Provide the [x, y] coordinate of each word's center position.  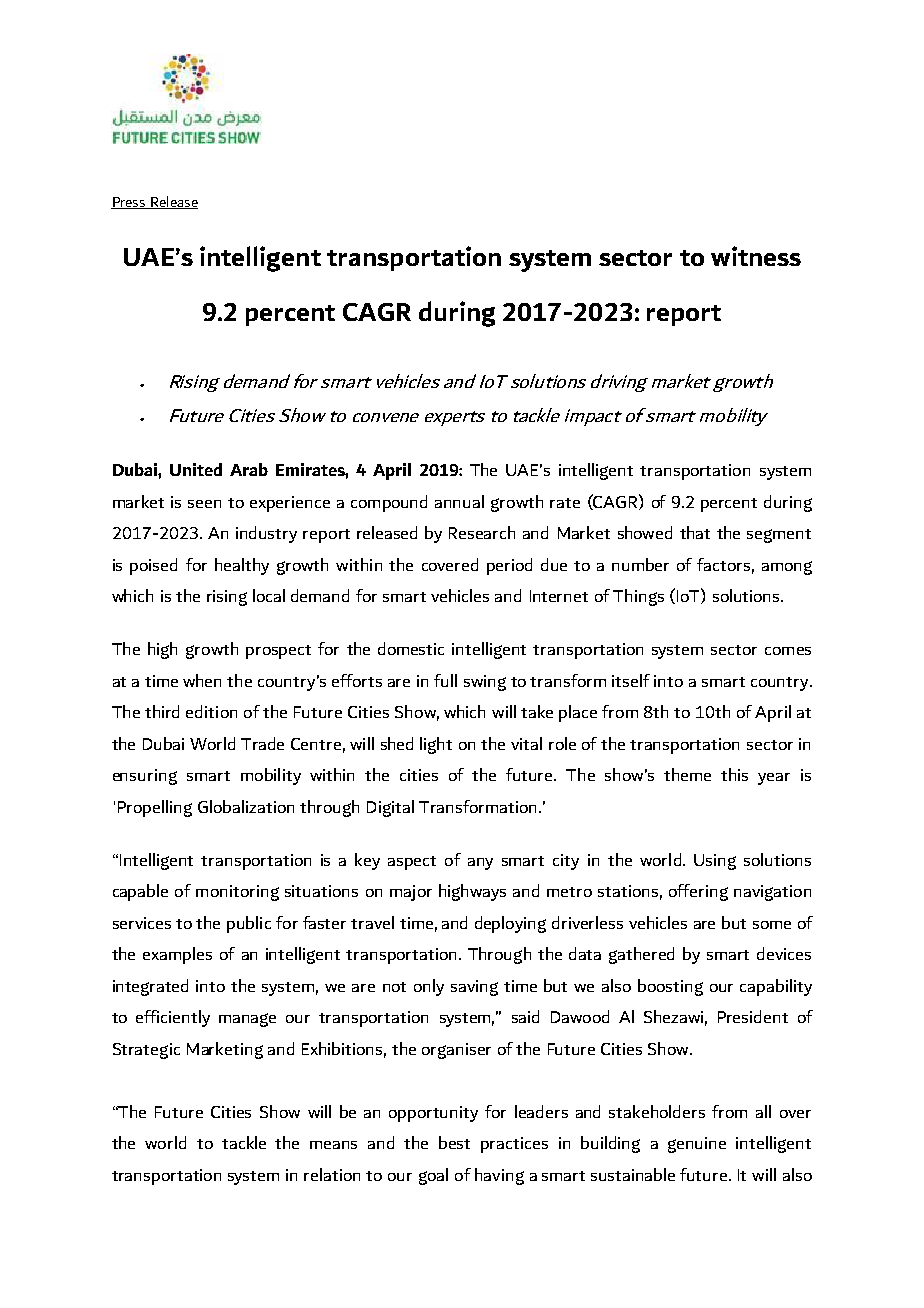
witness [756, 256]
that [695, 532]
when [202, 680]
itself [631, 680]
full [445, 680]
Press [129, 203]
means [333, 1145]
